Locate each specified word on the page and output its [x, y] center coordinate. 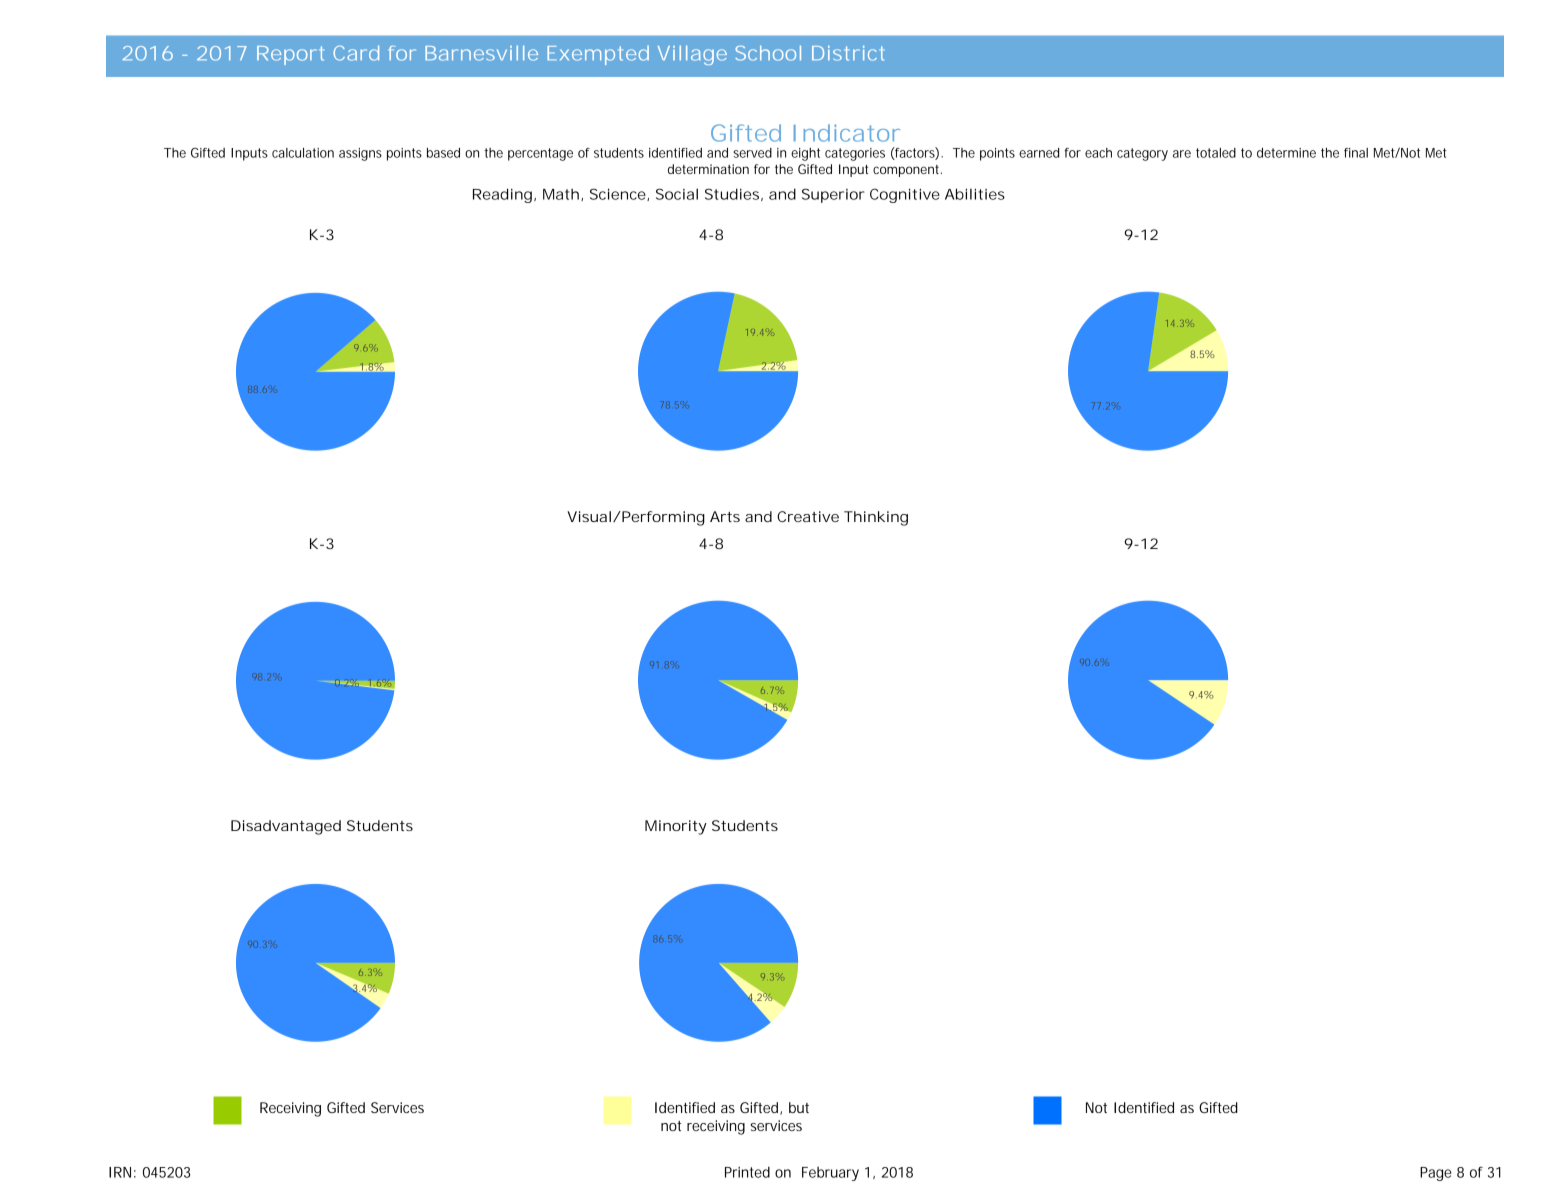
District [848, 53]
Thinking [876, 518]
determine [1286, 153]
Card [356, 53]
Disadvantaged [286, 827]
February [830, 1174]
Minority [676, 827]
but [799, 1107]
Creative [808, 516]
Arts [725, 516]
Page [1436, 1174]
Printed [747, 1172]
